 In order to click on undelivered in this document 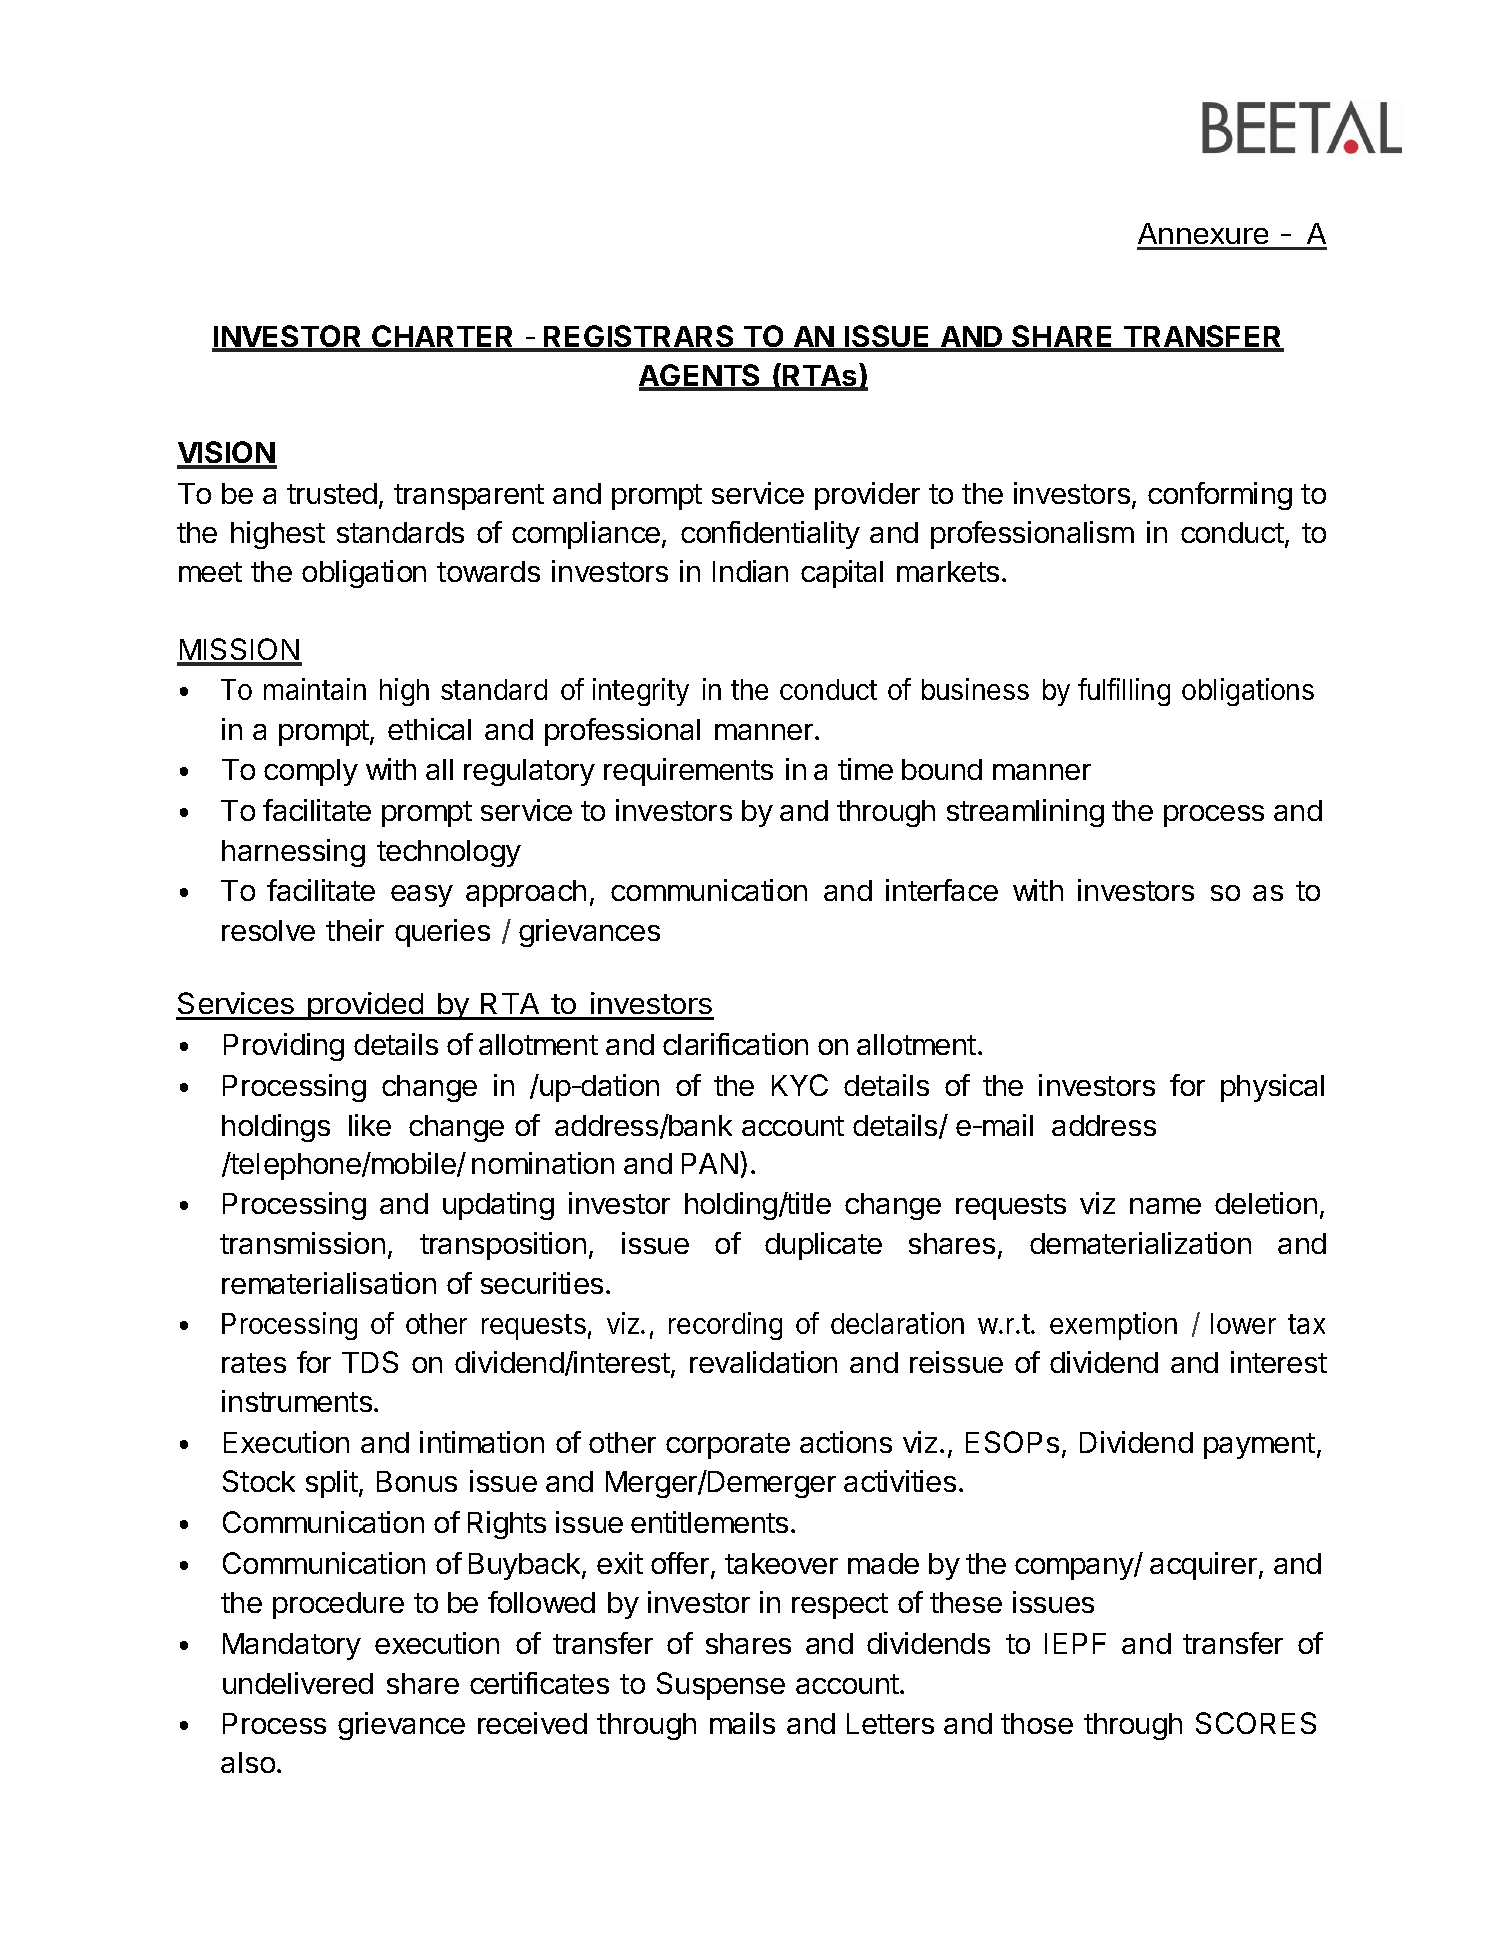, I will do `click(298, 1683)`.
